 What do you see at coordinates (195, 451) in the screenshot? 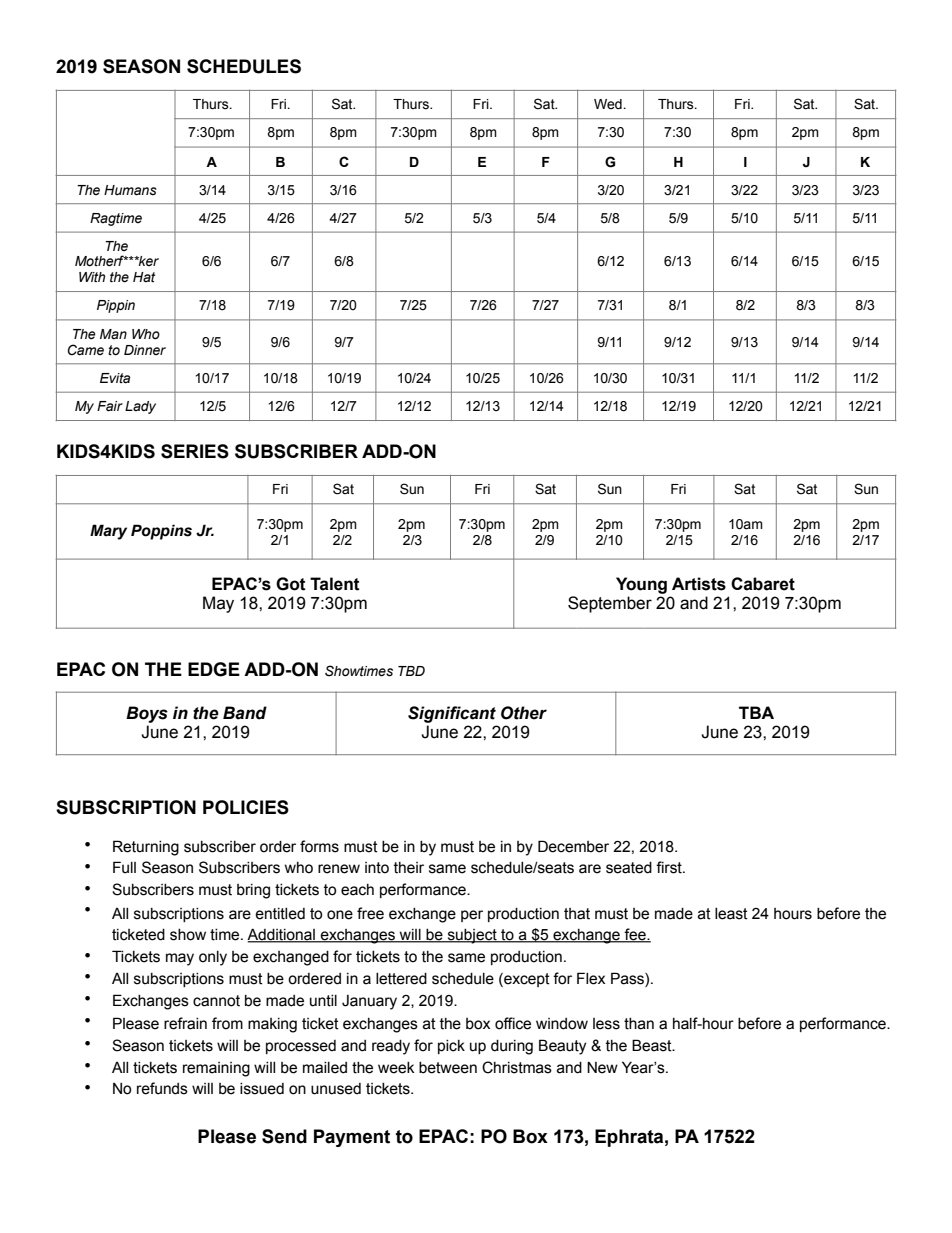
I see `SERIES` at bounding box center [195, 451].
